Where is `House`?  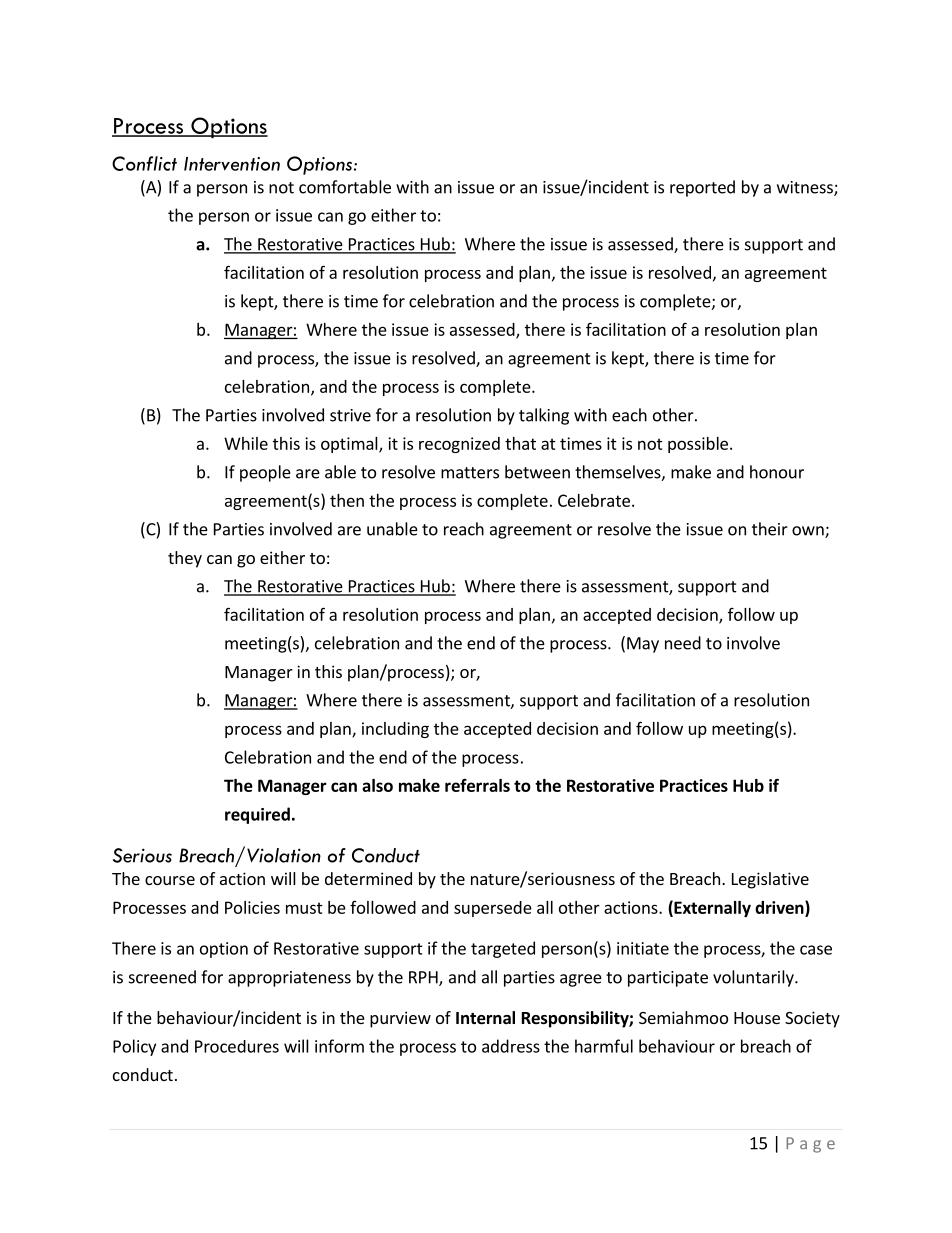
House is located at coordinates (757, 1018).
